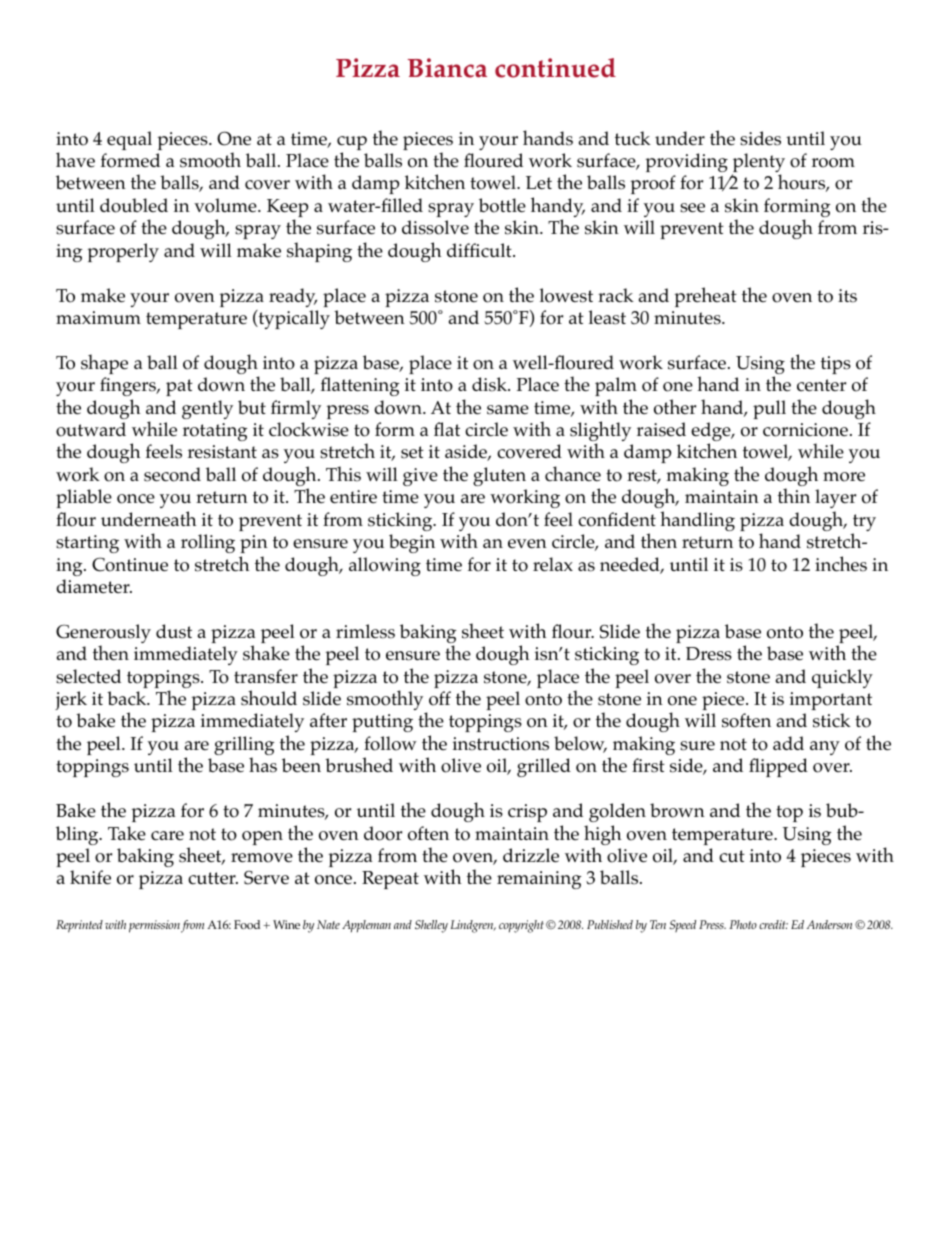 Image resolution: width=952 pixels, height=1233 pixels. Describe the element at coordinates (758, 164) in the screenshot. I see `plenty` at that location.
